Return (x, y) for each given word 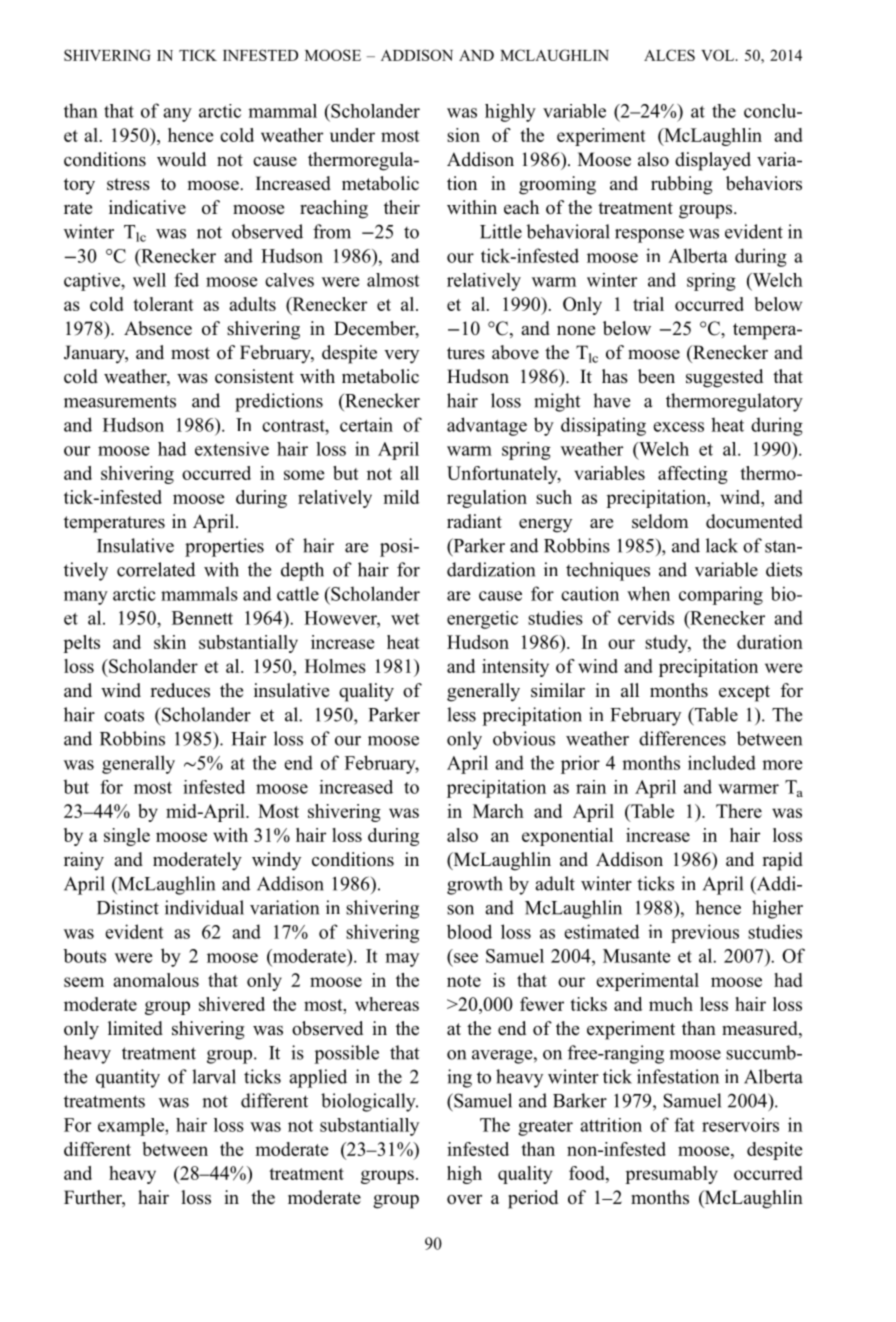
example (132, 1127)
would (181, 159)
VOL (719, 55)
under (352, 135)
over (464, 1200)
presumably (671, 1175)
